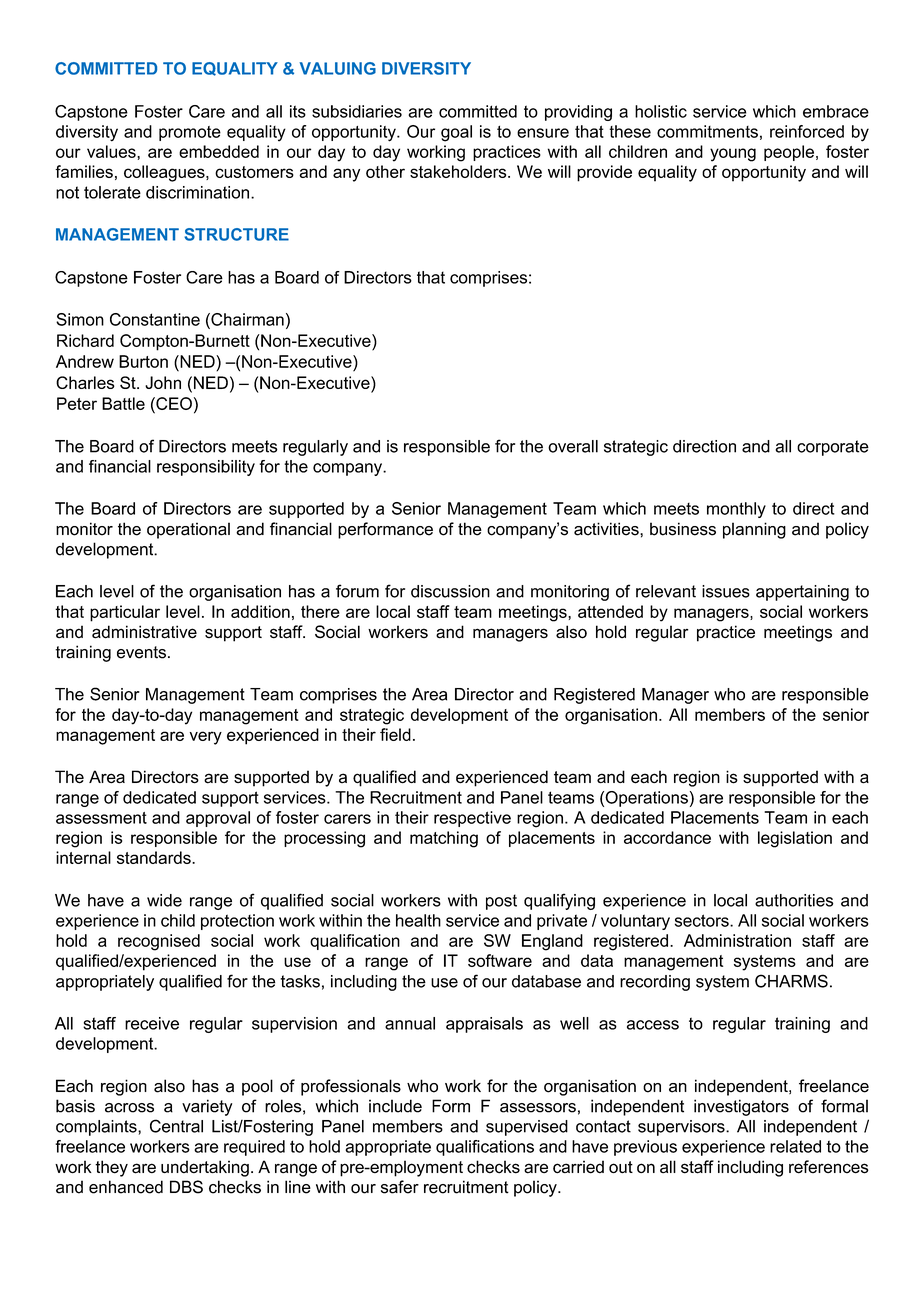 The height and width of the screenshot is (1308, 924). Describe the element at coordinates (472, 819) in the screenshot. I see `respective` at that location.
